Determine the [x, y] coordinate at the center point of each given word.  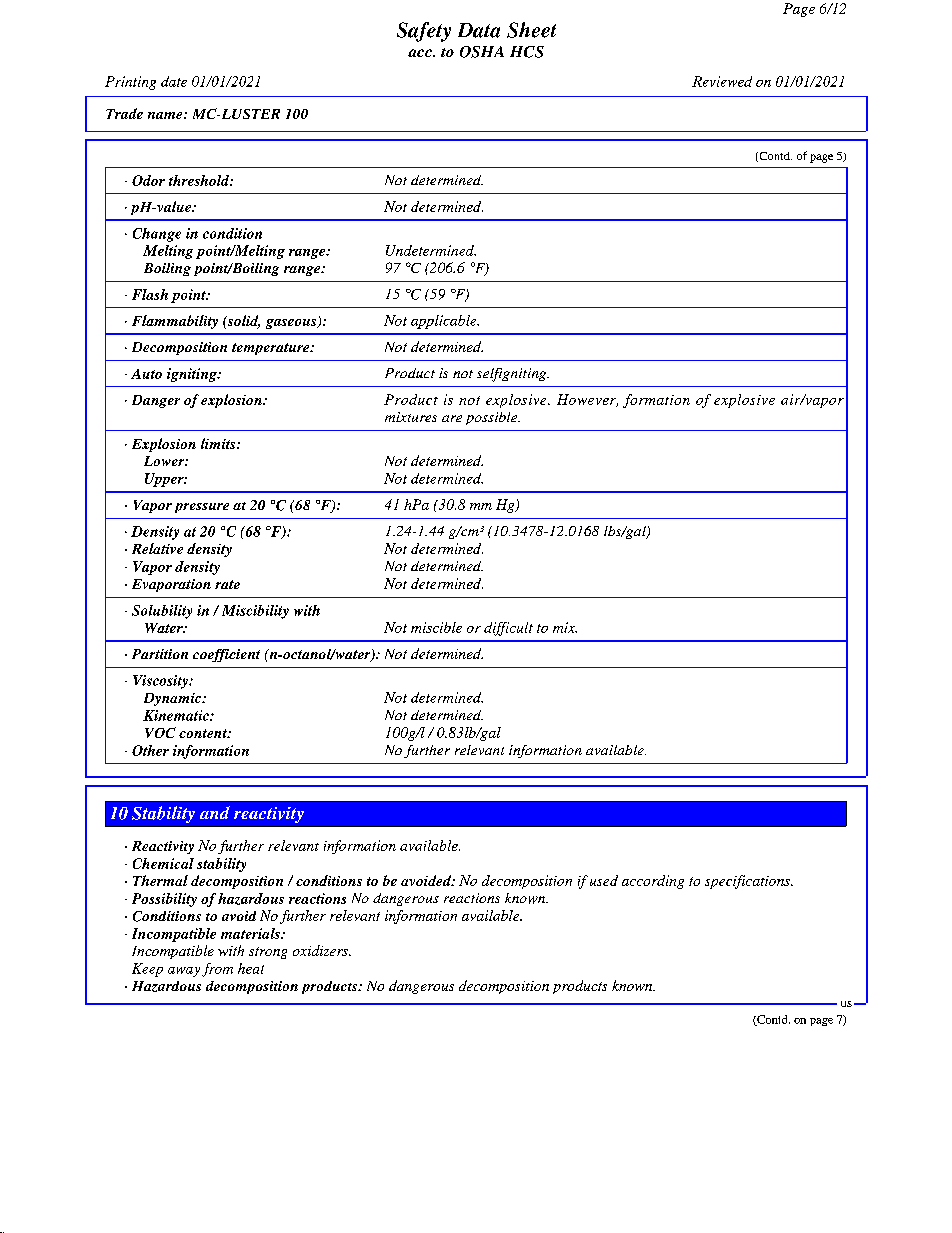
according [653, 882]
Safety [424, 32]
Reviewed [722, 81]
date [174, 81]
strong [268, 953]
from [217, 970]
